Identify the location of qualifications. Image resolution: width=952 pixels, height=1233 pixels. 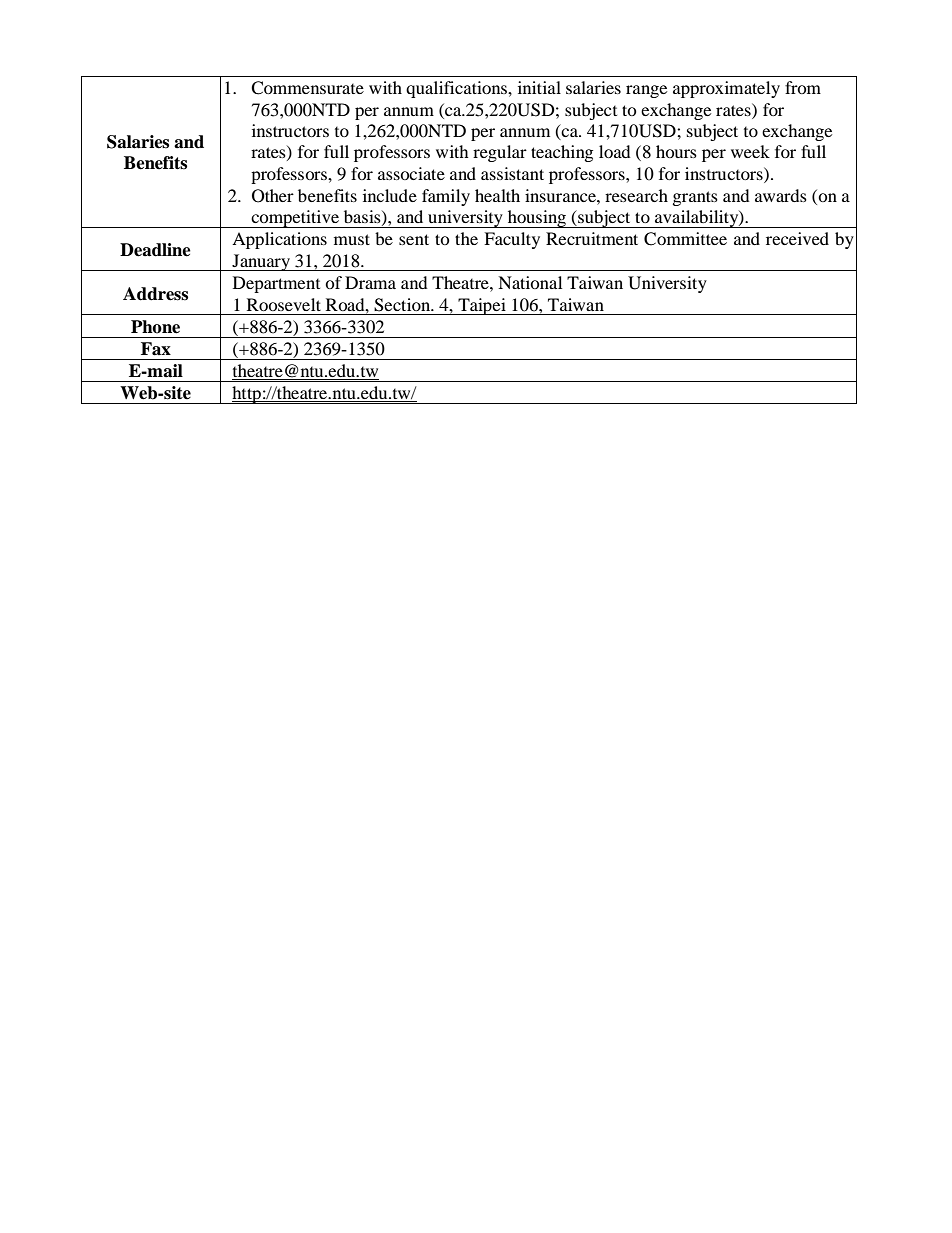
(457, 89).
